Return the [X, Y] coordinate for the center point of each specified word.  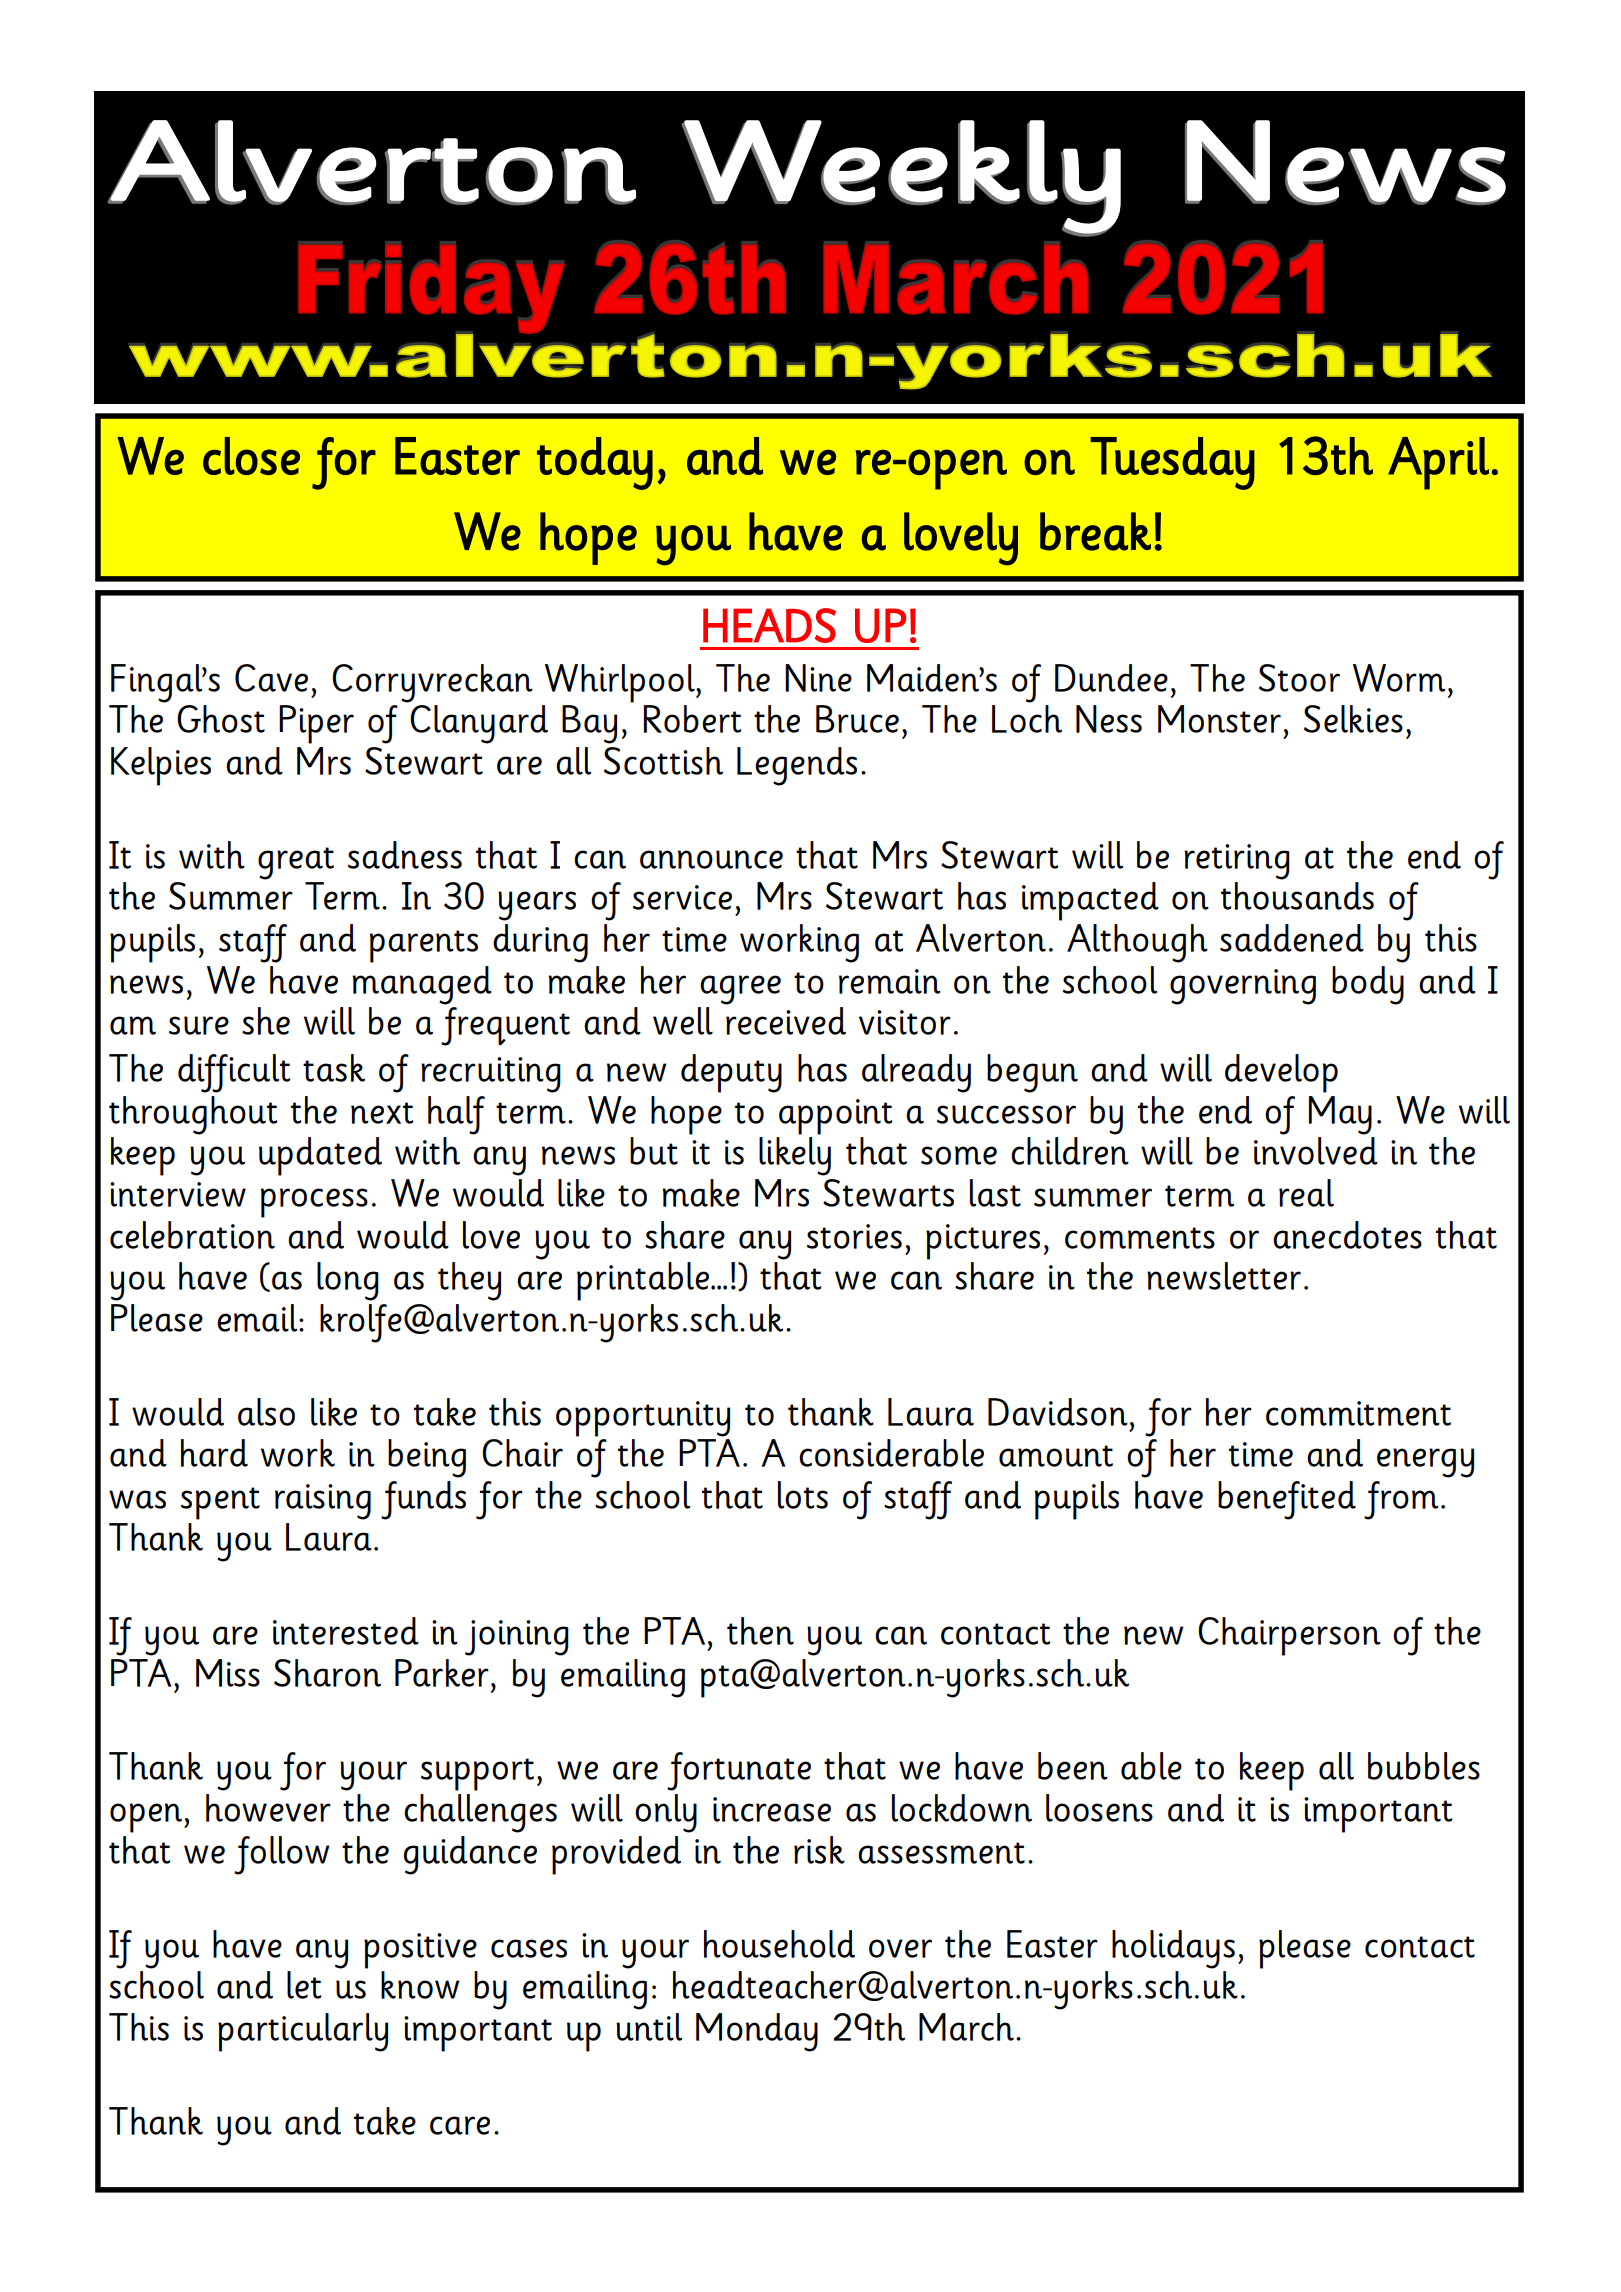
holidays [1173, 1949]
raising [323, 1502]
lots [803, 1495]
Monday [757, 2032]
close [251, 456]
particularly [303, 2032]
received [786, 1021]
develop [1281, 1073]
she [266, 1021]
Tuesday [1172, 463]
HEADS [769, 625]
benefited [1287, 1500]
